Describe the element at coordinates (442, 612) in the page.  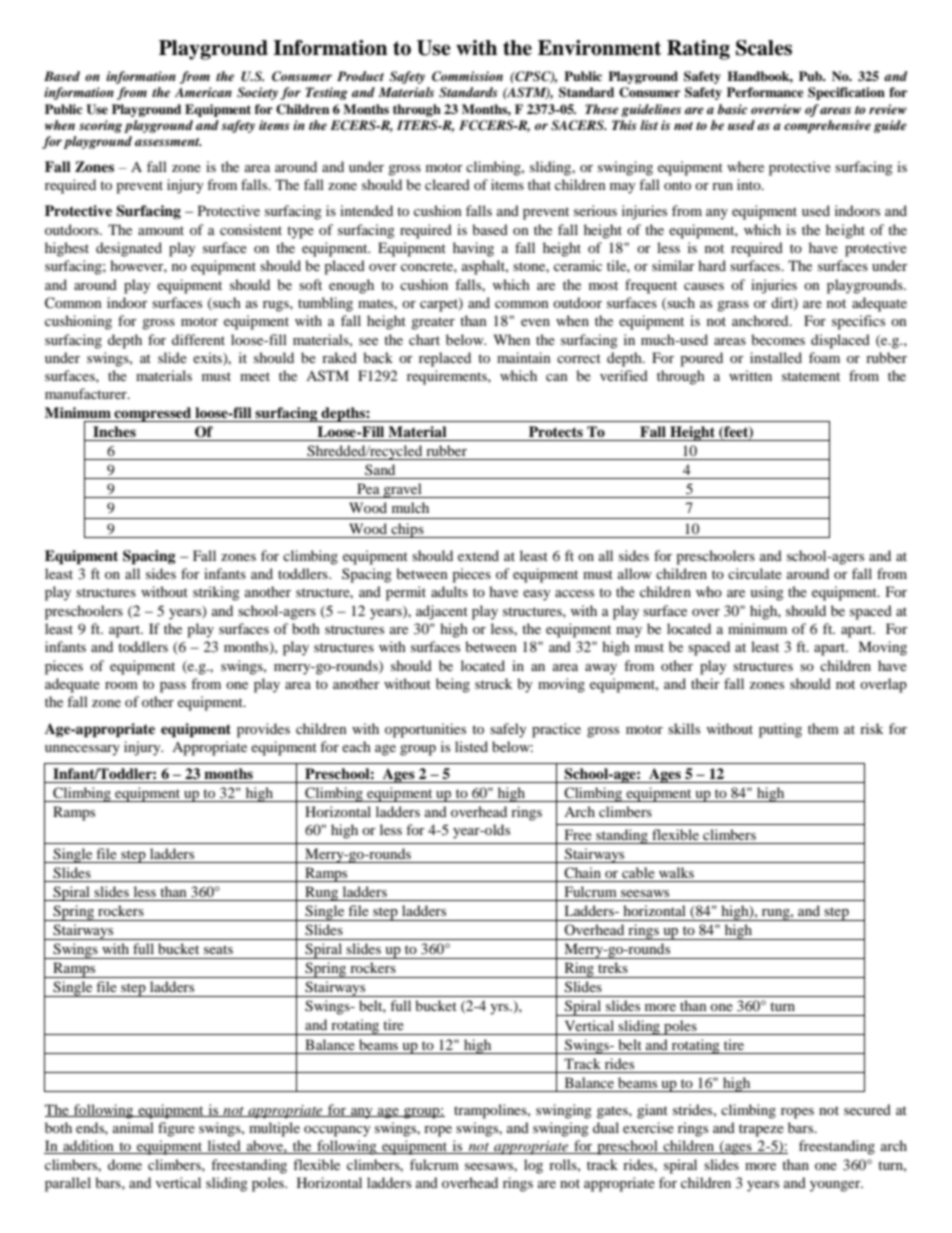
I see `adjacent` at that location.
